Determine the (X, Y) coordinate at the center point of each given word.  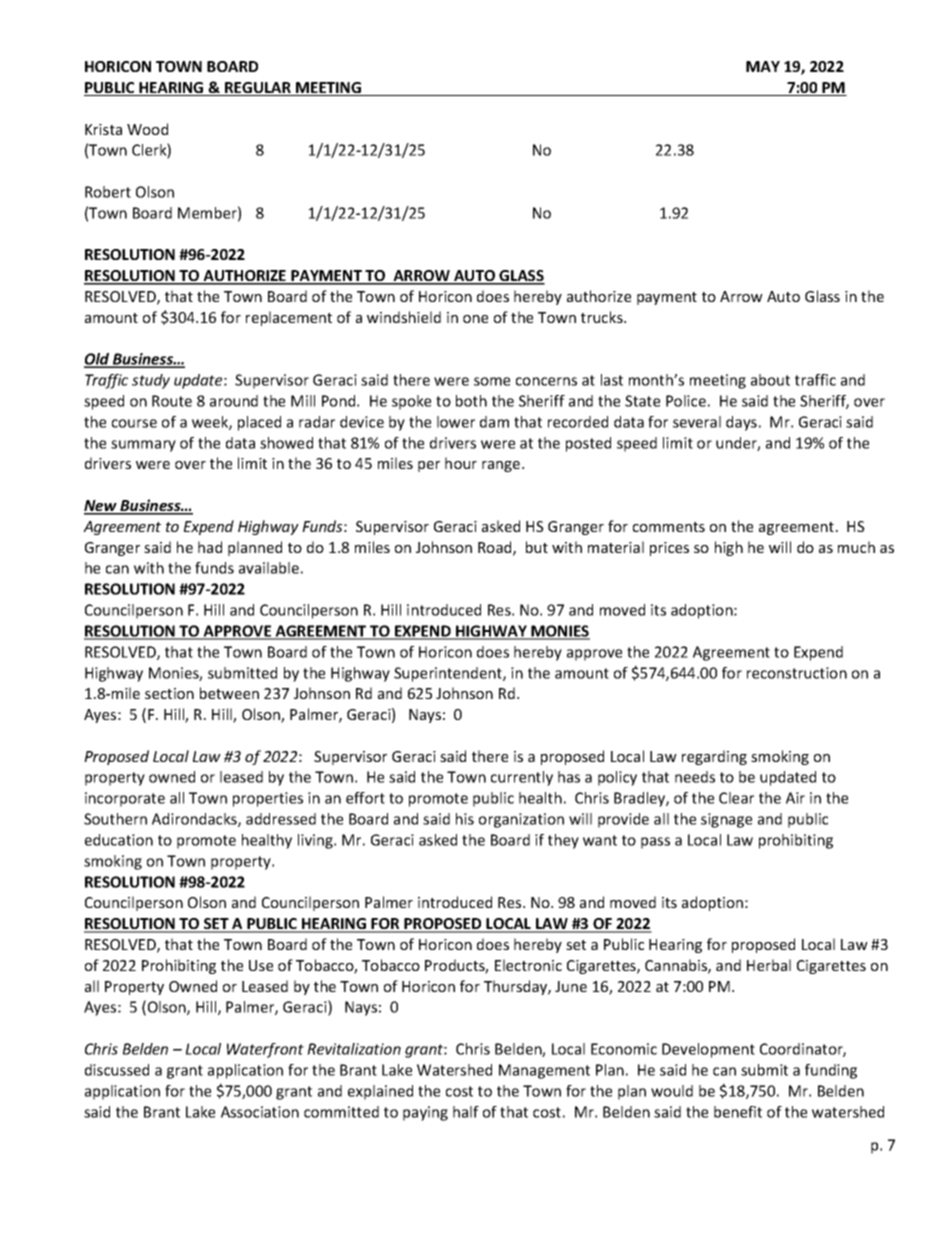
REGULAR (258, 89)
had (210, 547)
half (466, 1112)
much (856, 547)
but (537, 547)
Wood (147, 129)
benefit (738, 1112)
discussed (117, 1070)
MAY (763, 66)
